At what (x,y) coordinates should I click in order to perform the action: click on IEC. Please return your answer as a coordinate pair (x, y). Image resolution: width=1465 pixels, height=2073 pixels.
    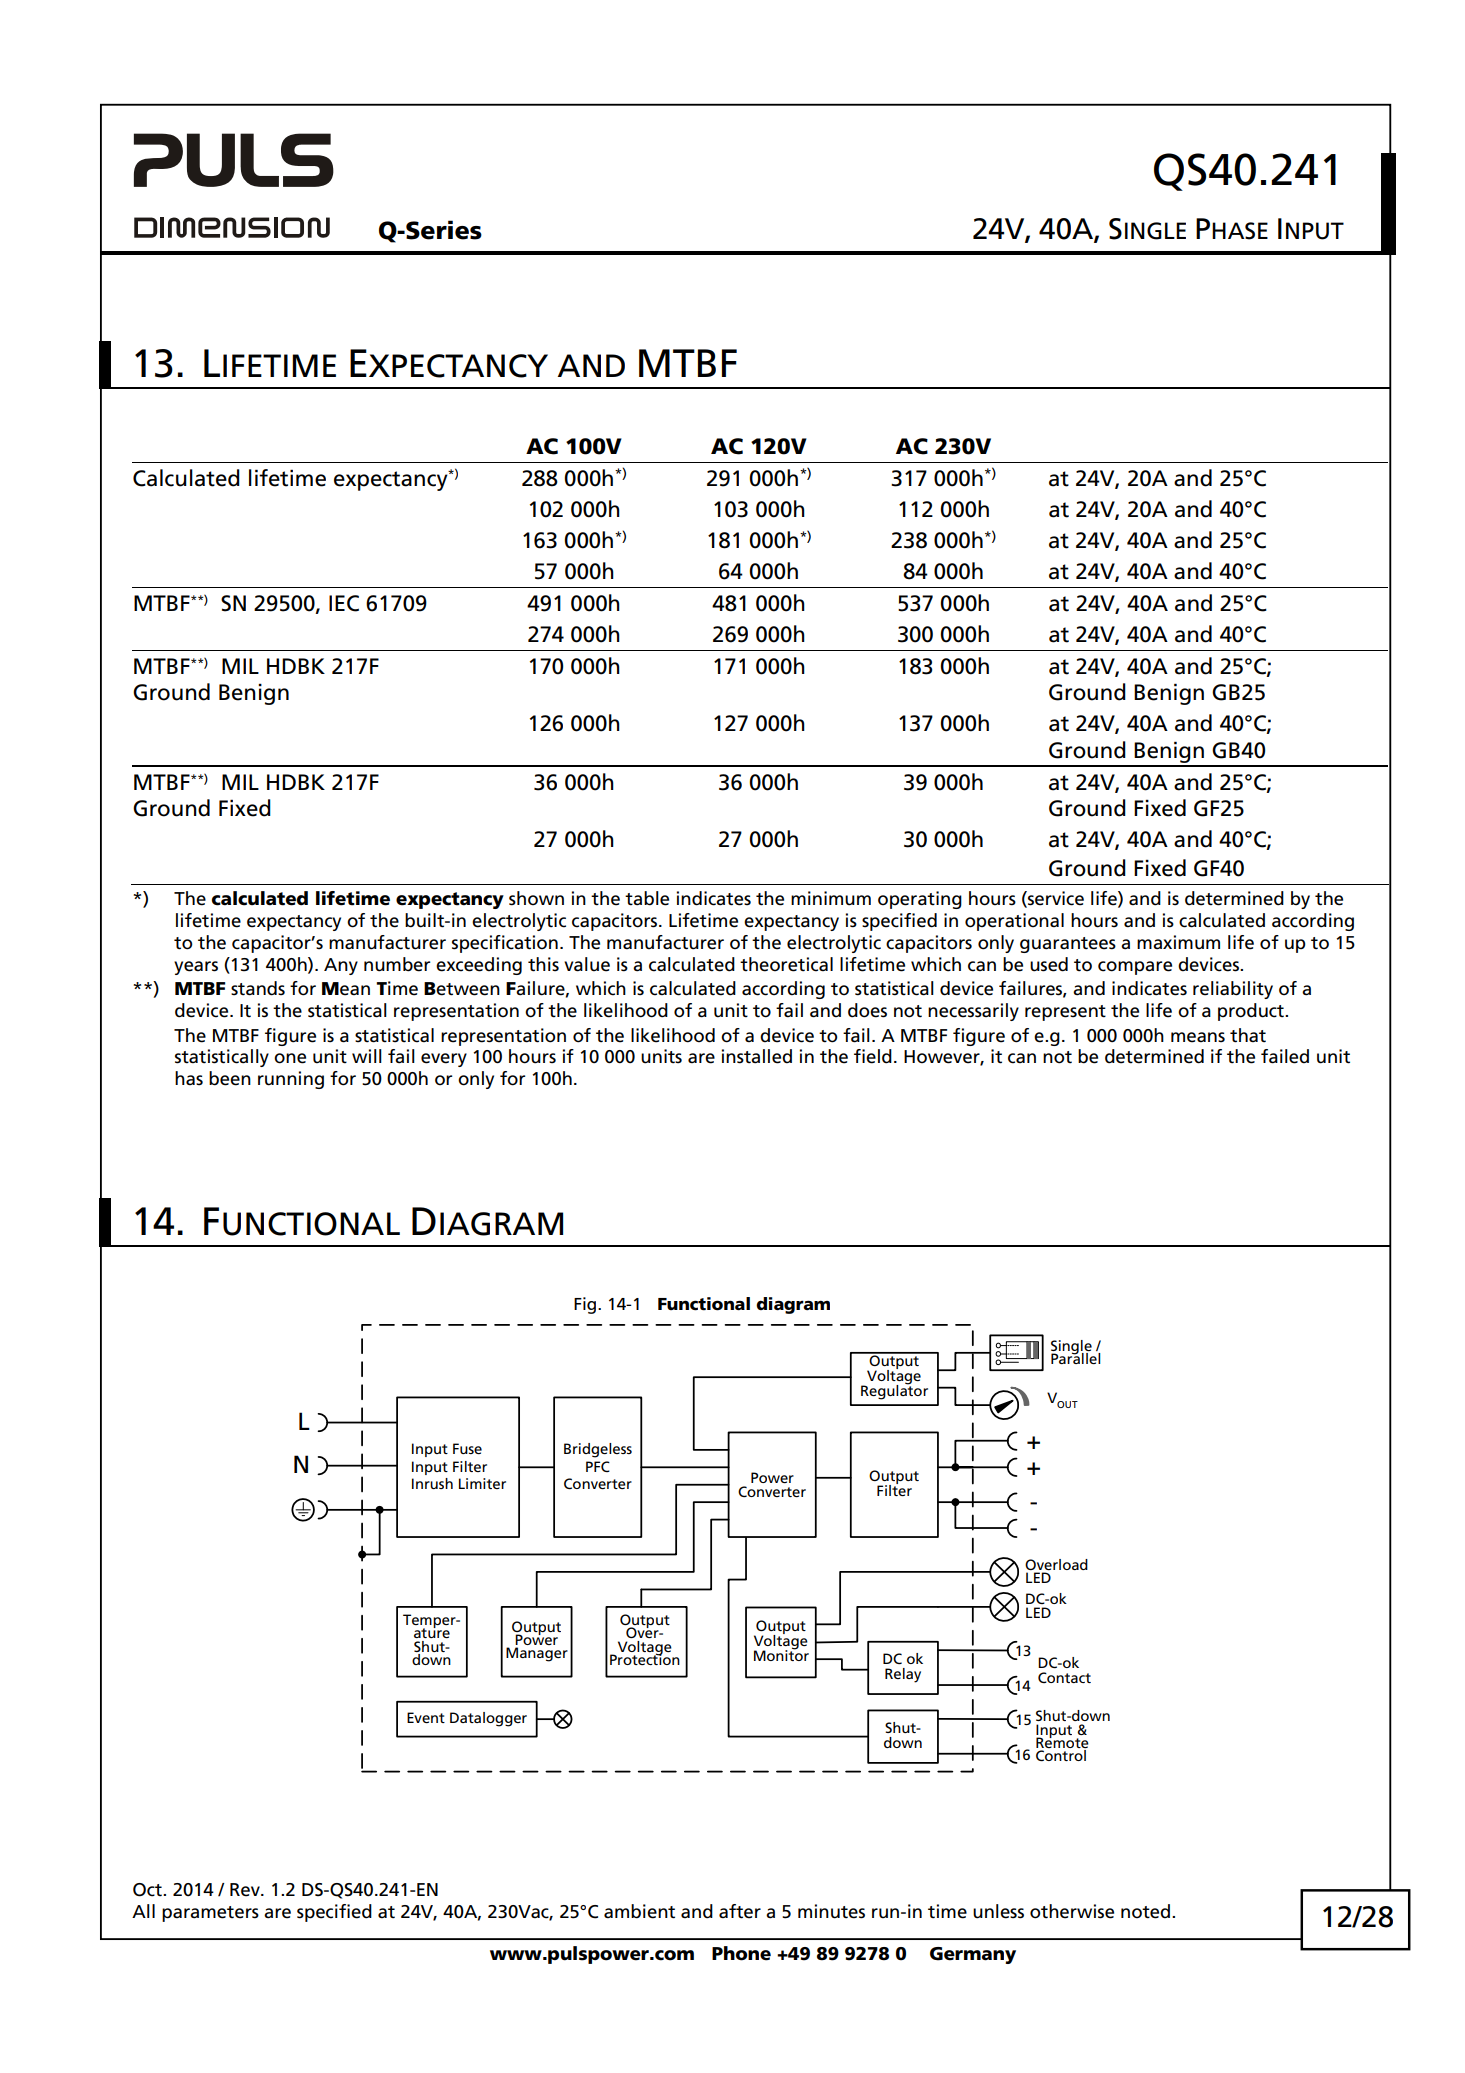
    Looking at the image, I should click on (344, 603).
